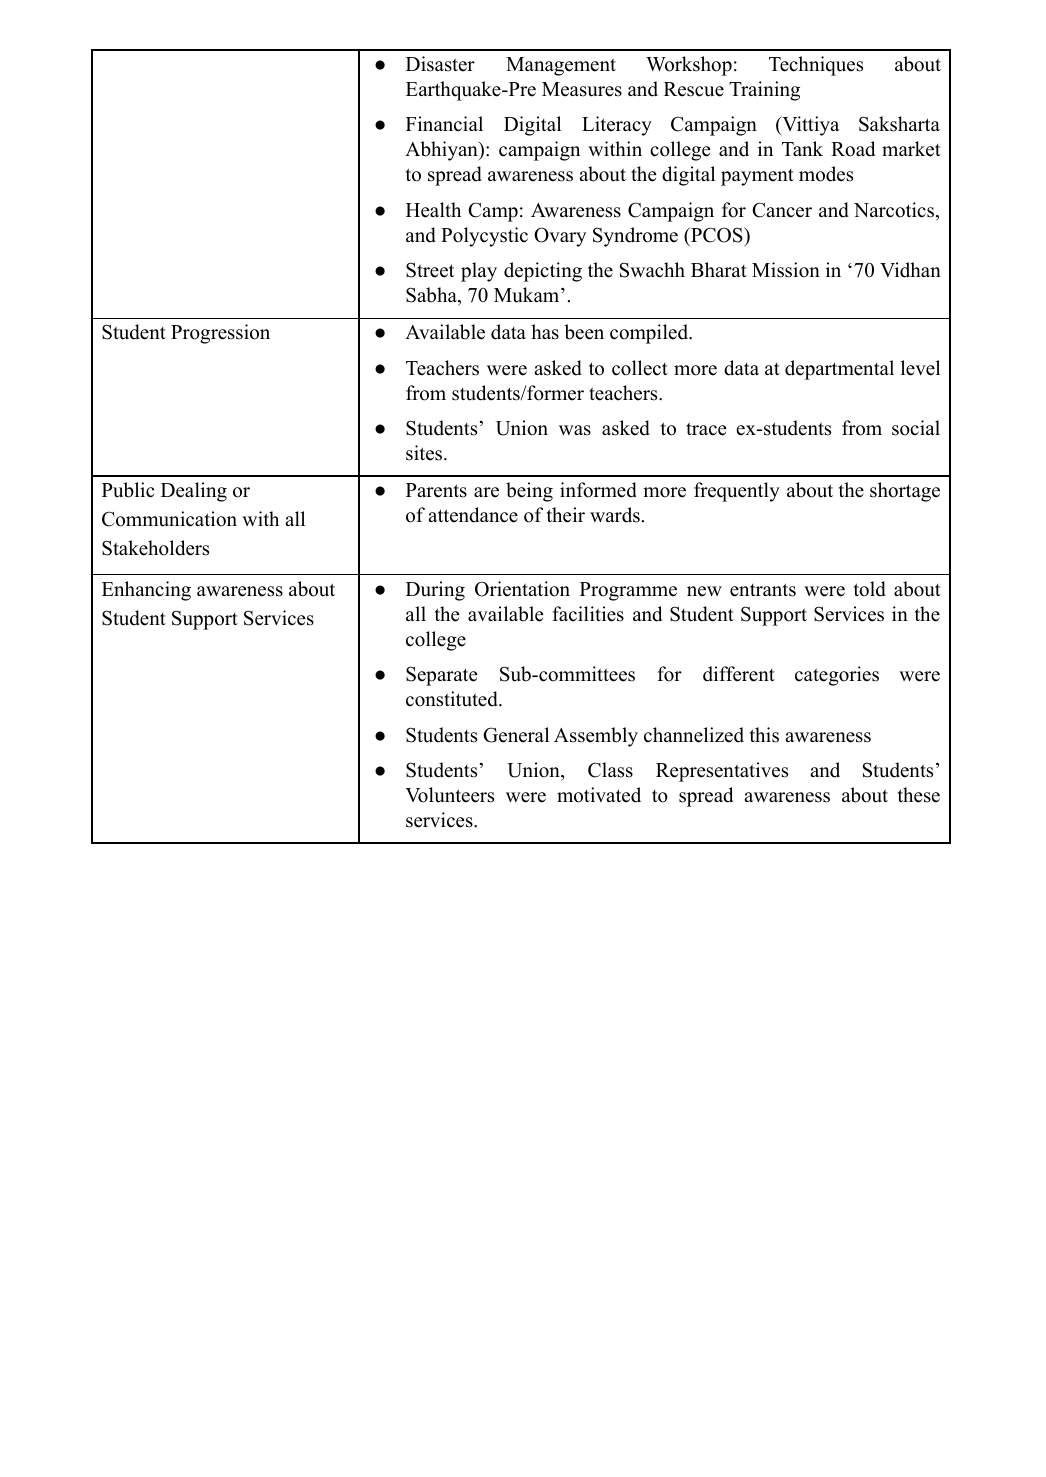 The image size is (1046, 1477). I want to click on Disaster, so click(440, 64).
